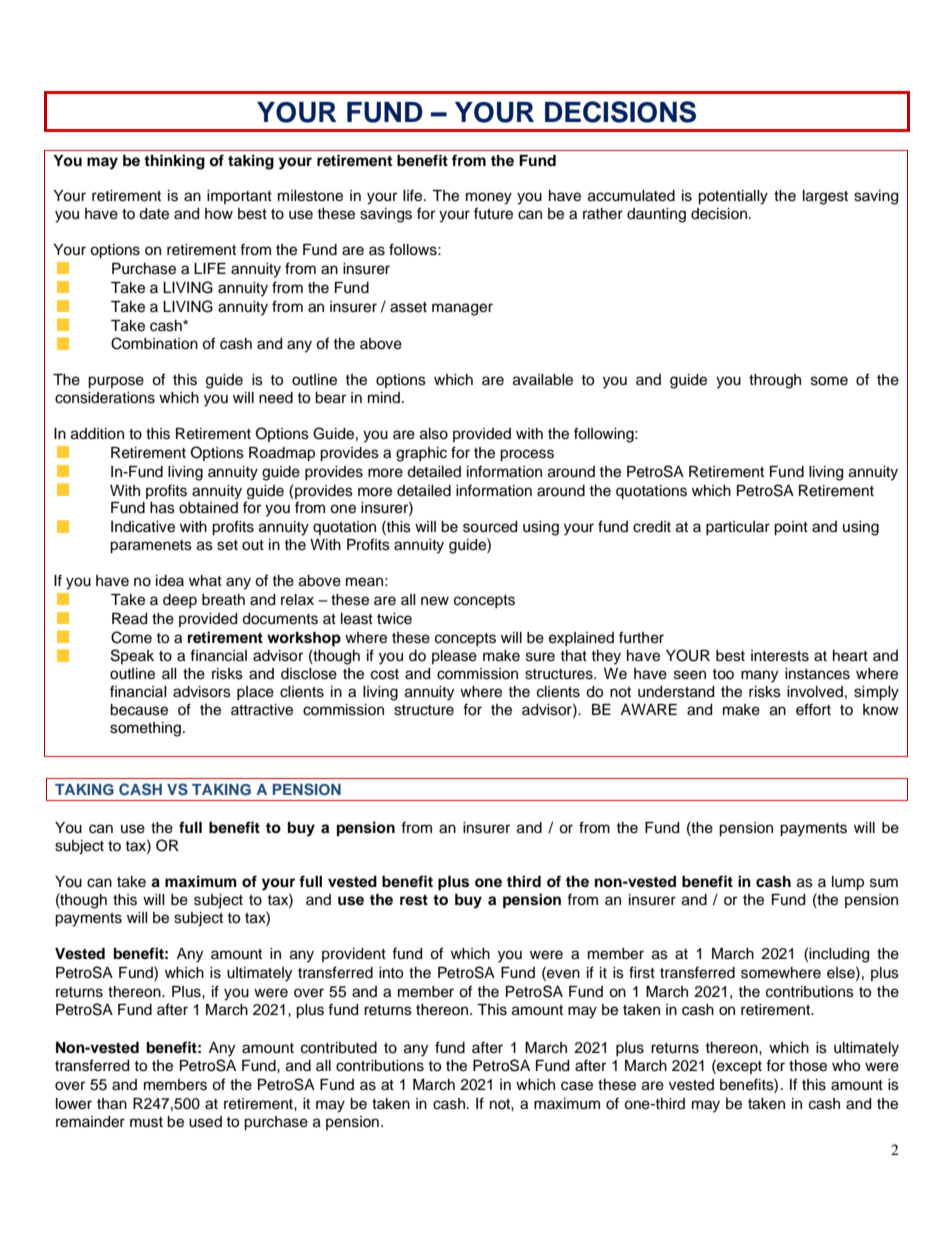  What do you see at coordinates (391, 973) in the screenshot?
I see `into` at bounding box center [391, 973].
